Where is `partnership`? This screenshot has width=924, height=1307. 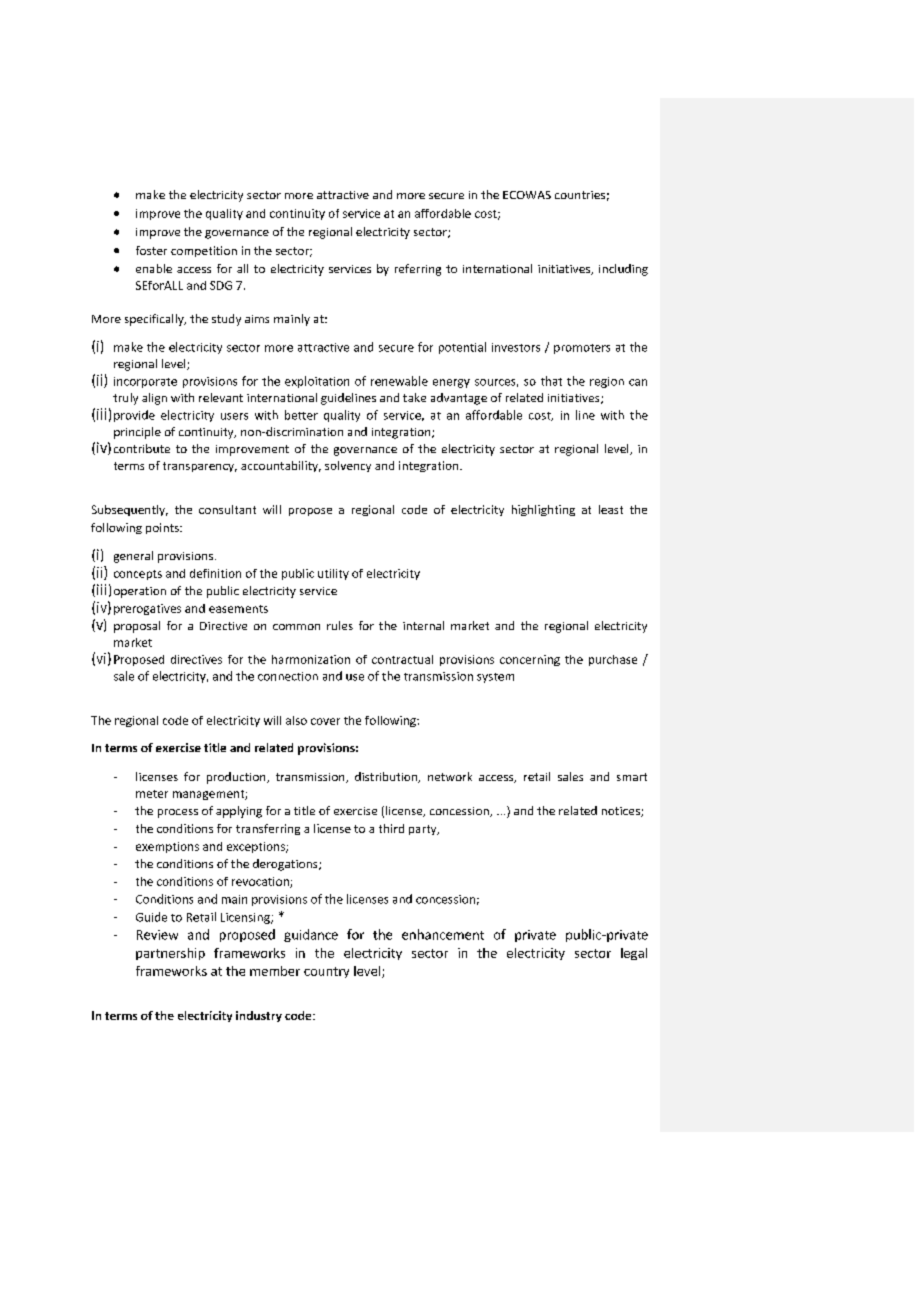
partnership is located at coordinates (170, 954).
